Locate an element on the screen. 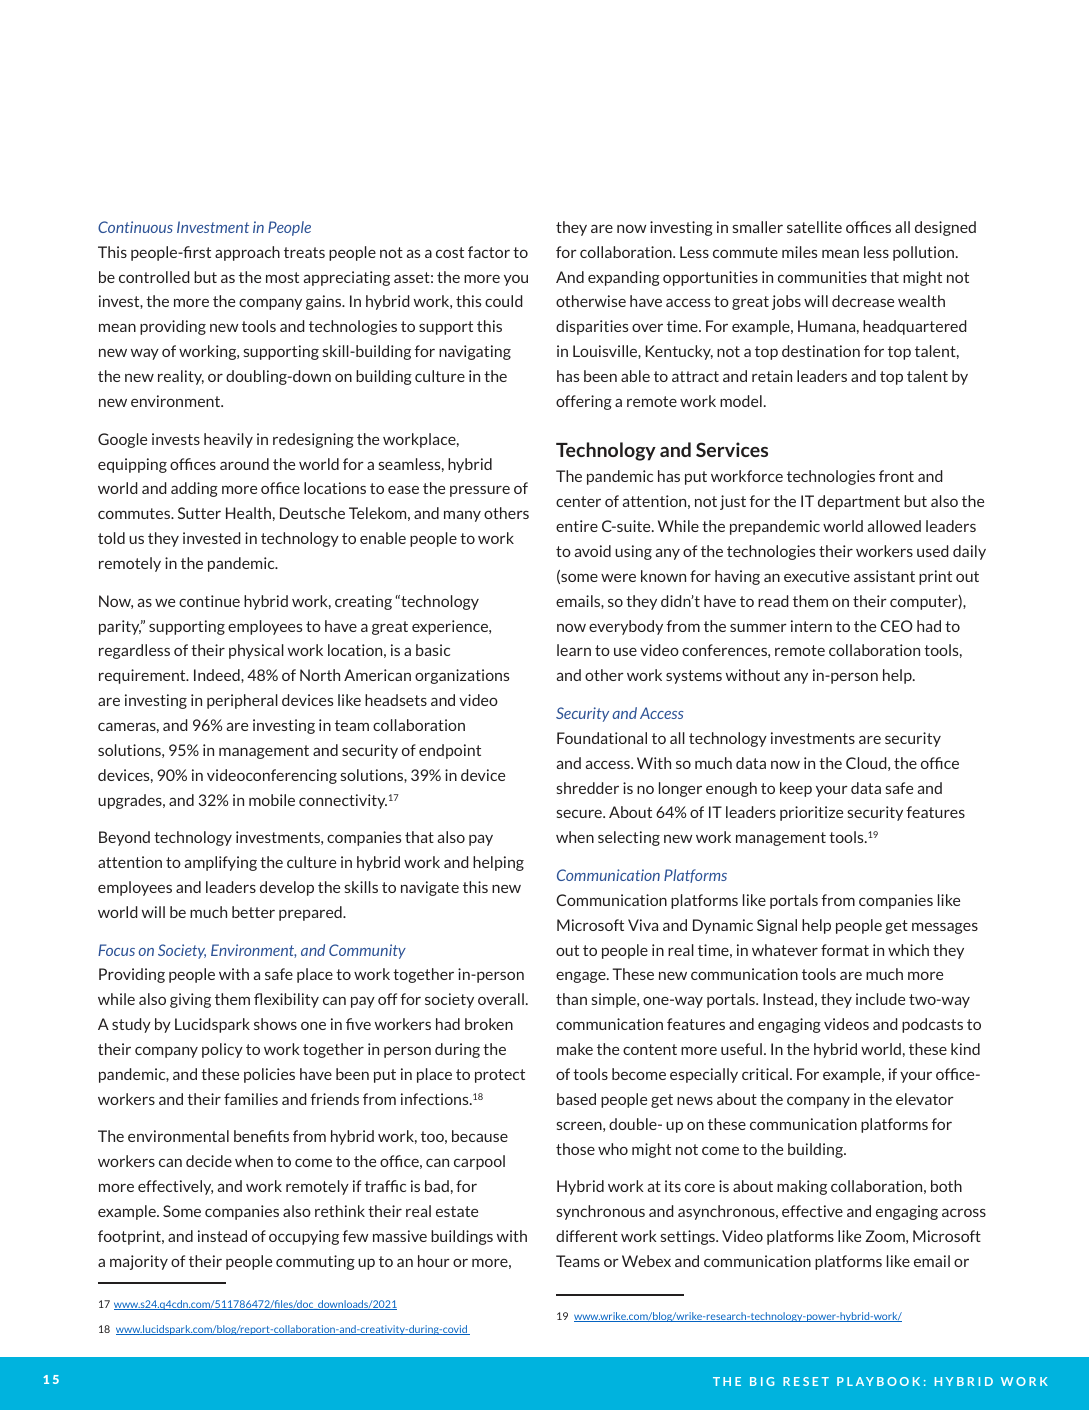 The image size is (1089, 1410). pressure is located at coordinates (480, 491).
